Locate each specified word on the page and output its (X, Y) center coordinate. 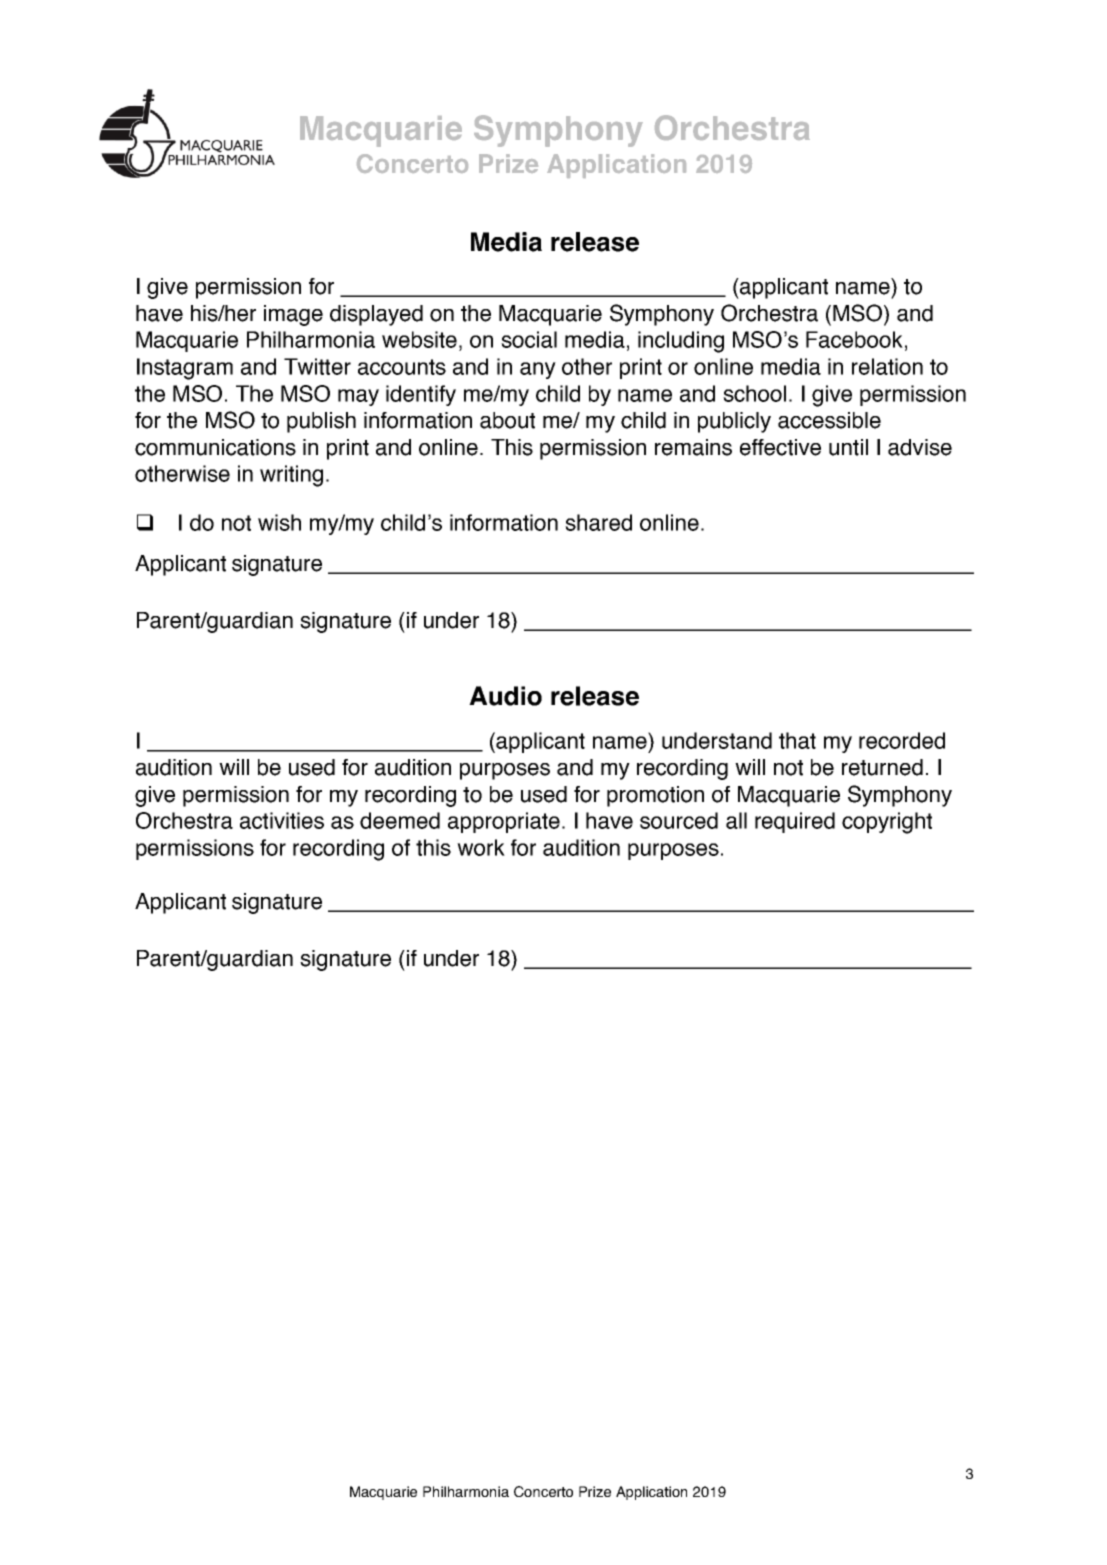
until (848, 447)
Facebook (854, 339)
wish (279, 522)
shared (598, 522)
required (795, 822)
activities (282, 820)
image (293, 315)
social (529, 339)
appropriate (504, 822)
